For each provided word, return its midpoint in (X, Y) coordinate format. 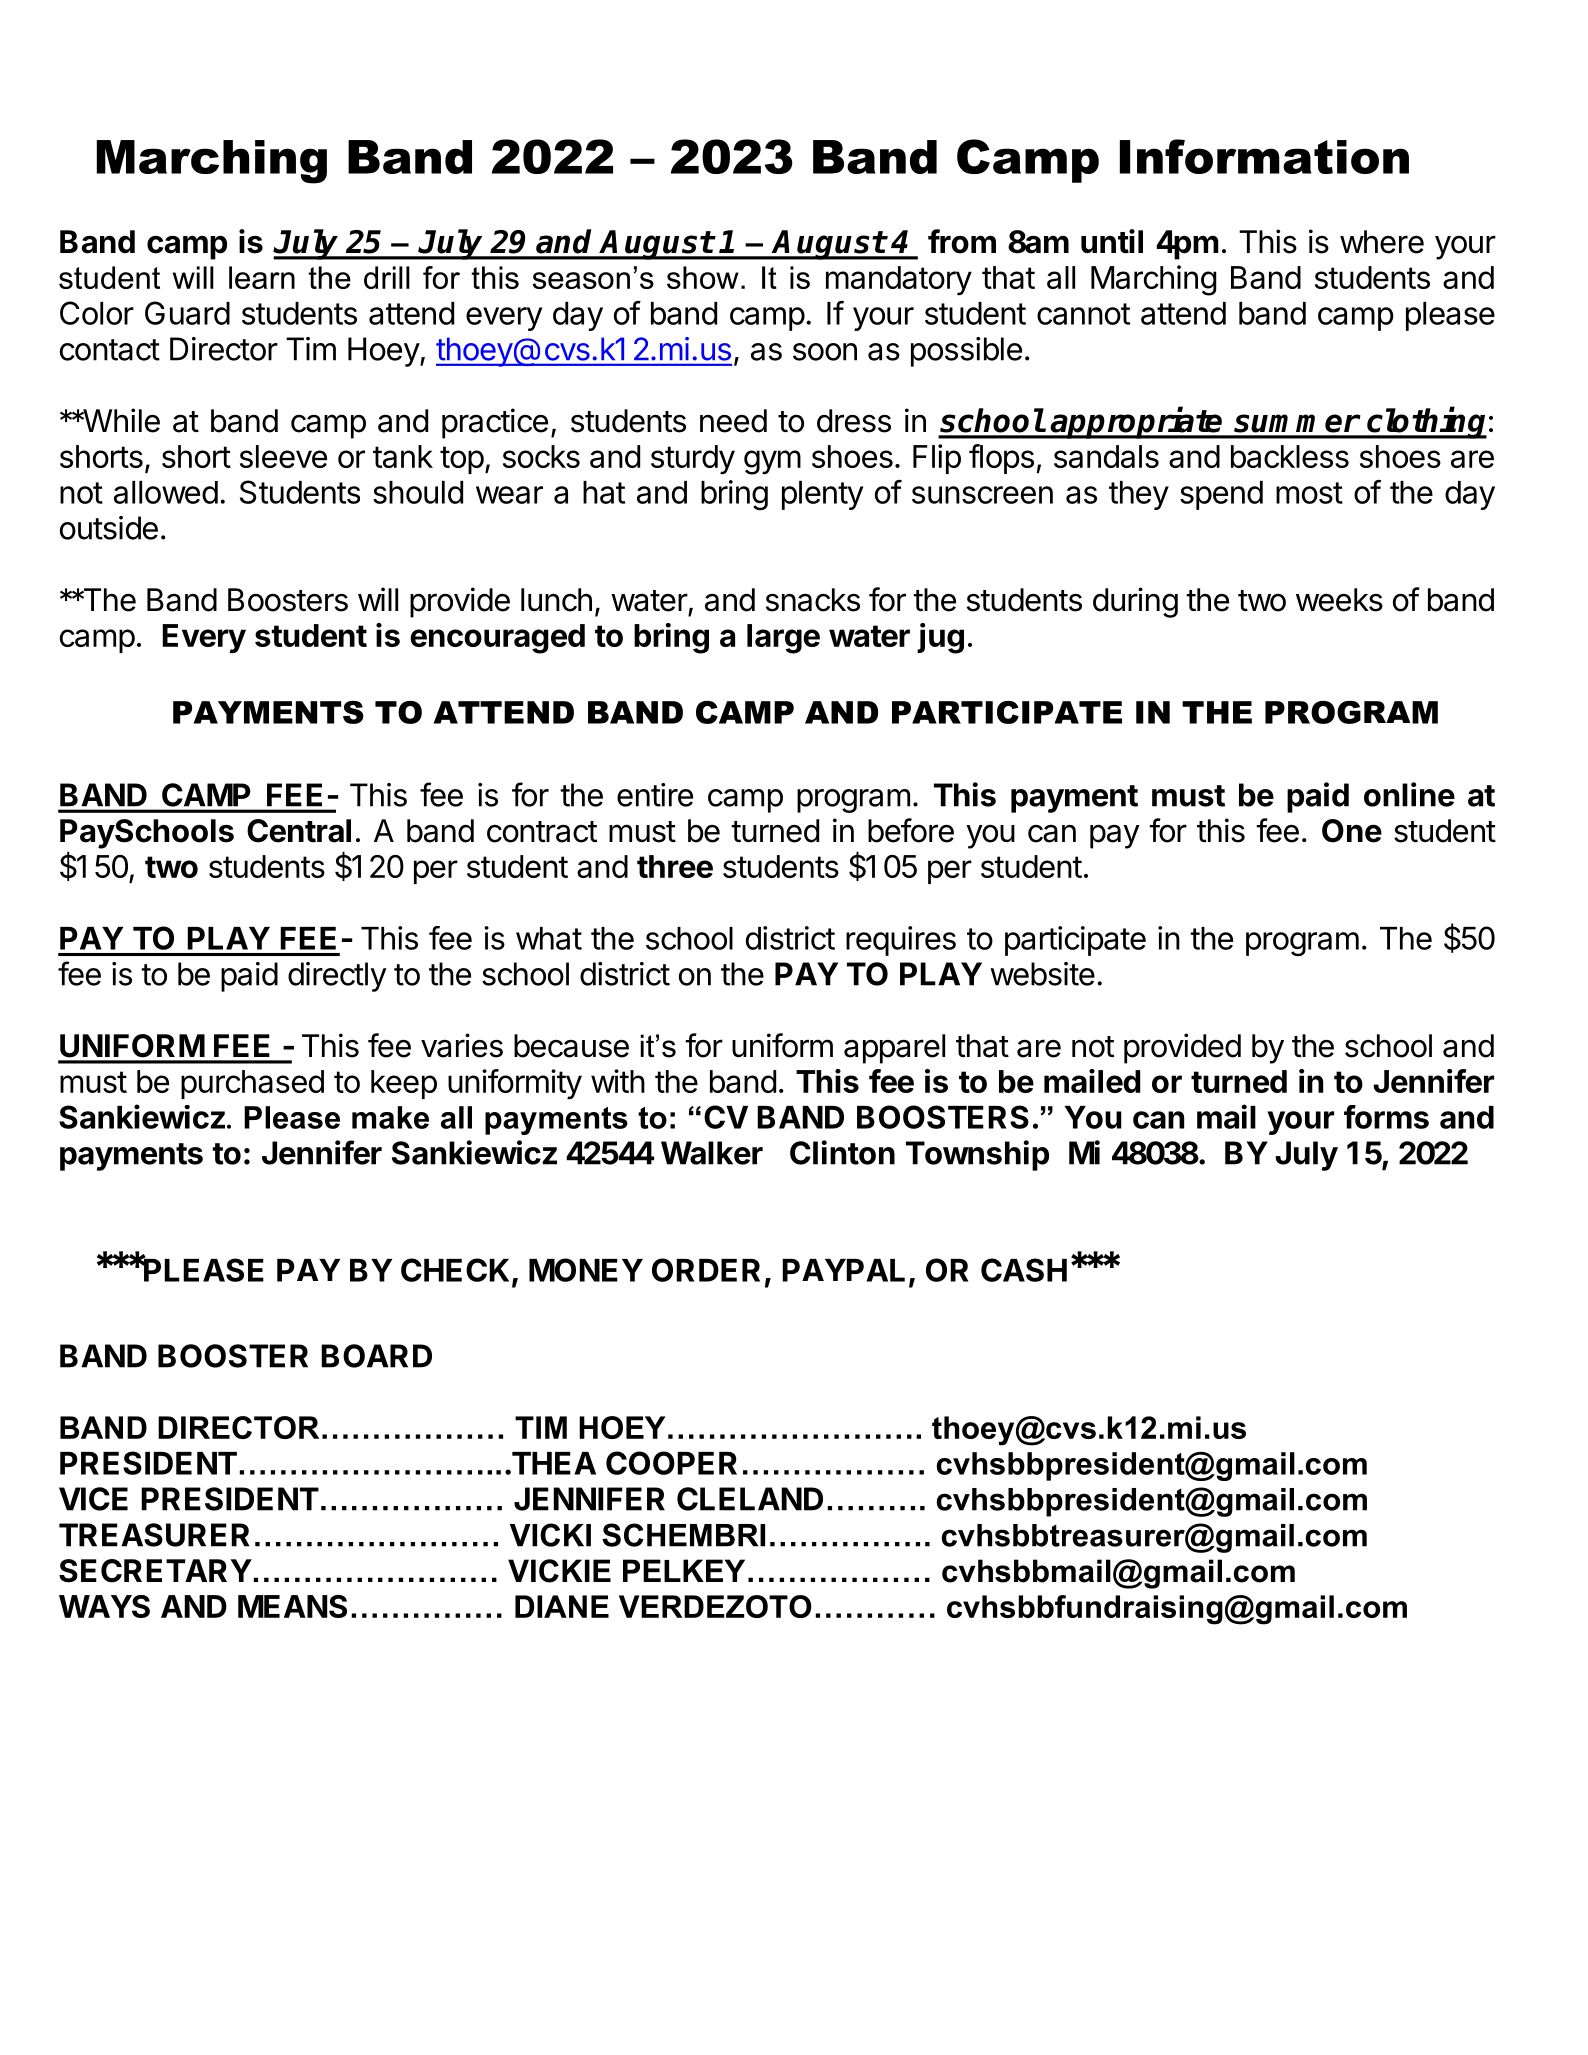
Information (1264, 156)
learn (262, 277)
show (703, 277)
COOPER (671, 1463)
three (675, 866)
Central (299, 831)
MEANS (292, 1606)
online (1409, 794)
